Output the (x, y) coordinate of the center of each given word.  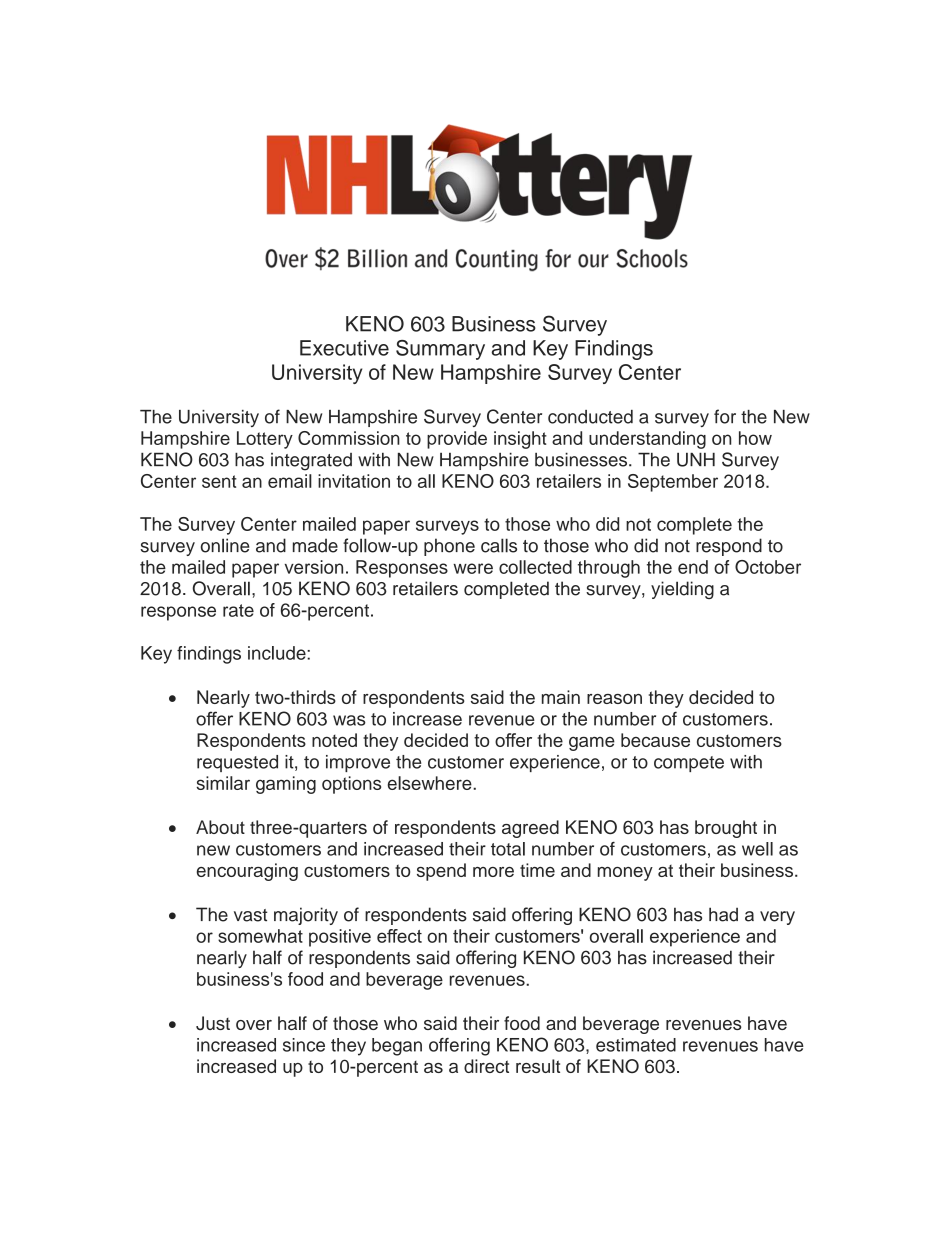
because (655, 740)
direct (486, 1066)
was (349, 720)
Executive (344, 348)
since (304, 1045)
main (561, 697)
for (725, 416)
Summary (440, 350)
